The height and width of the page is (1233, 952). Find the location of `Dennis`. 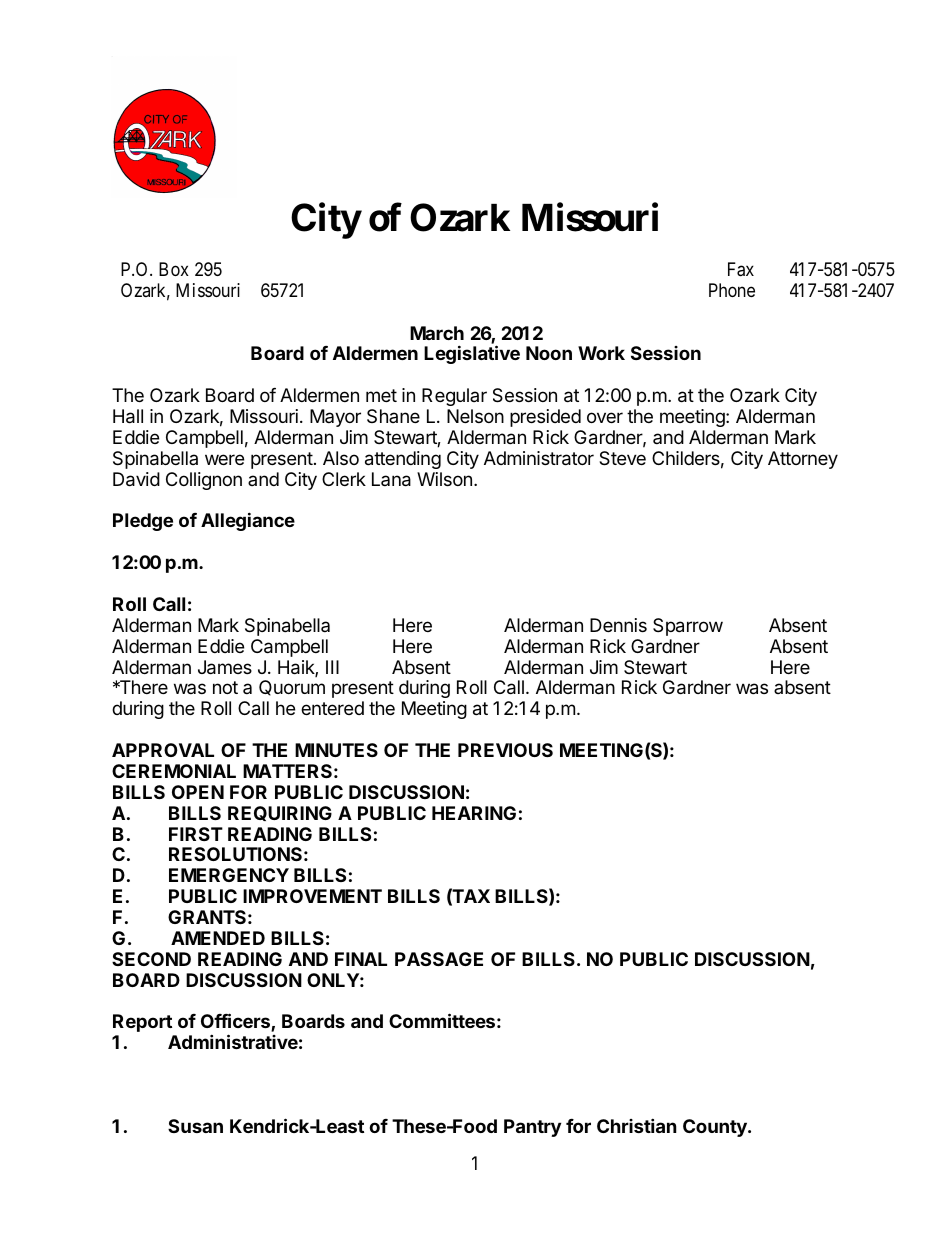

Dennis is located at coordinates (618, 625).
